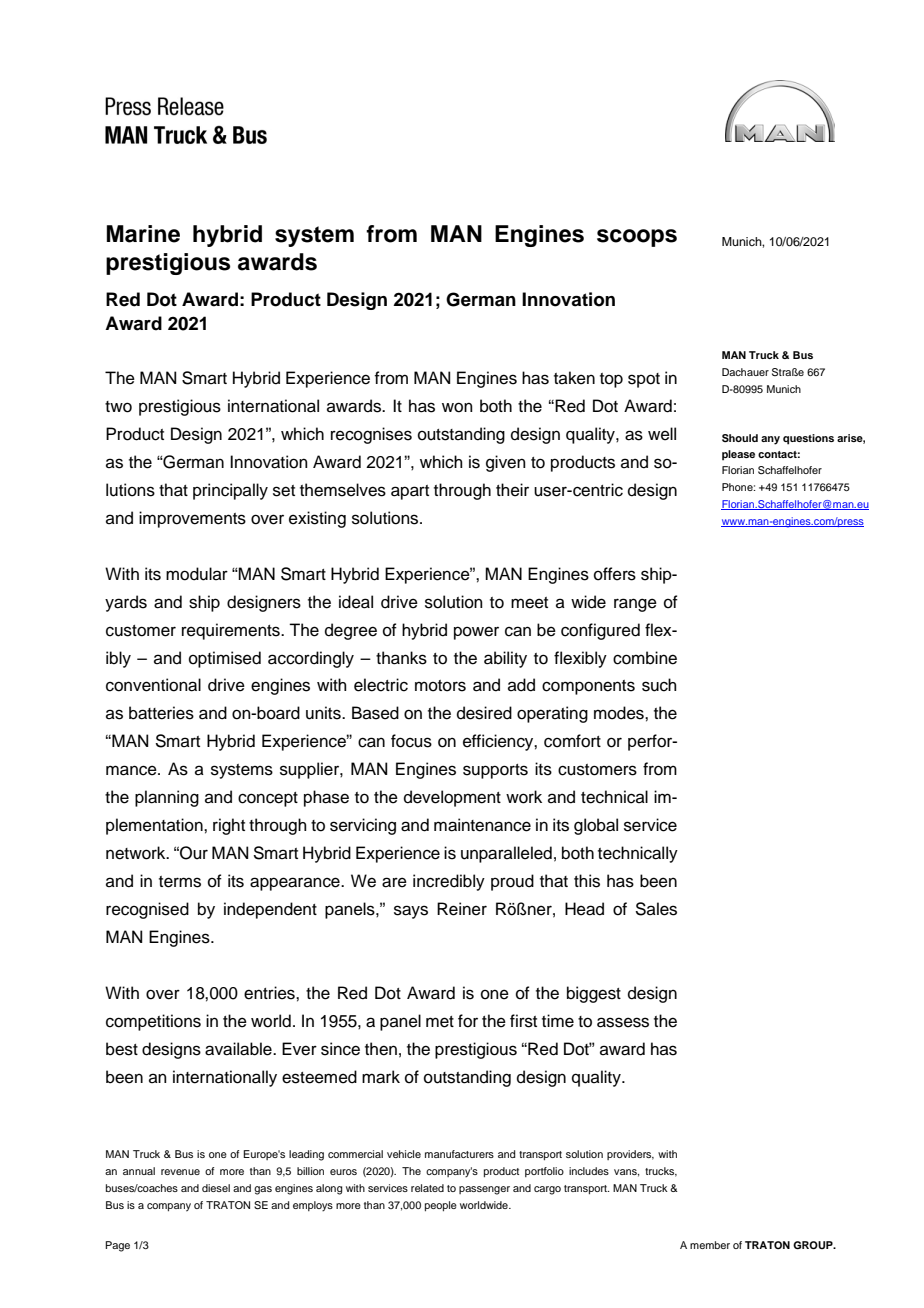 Image resolution: width=924 pixels, height=1308 pixels. Describe the element at coordinates (441, 1206) in the page. I see `people` at that location.
